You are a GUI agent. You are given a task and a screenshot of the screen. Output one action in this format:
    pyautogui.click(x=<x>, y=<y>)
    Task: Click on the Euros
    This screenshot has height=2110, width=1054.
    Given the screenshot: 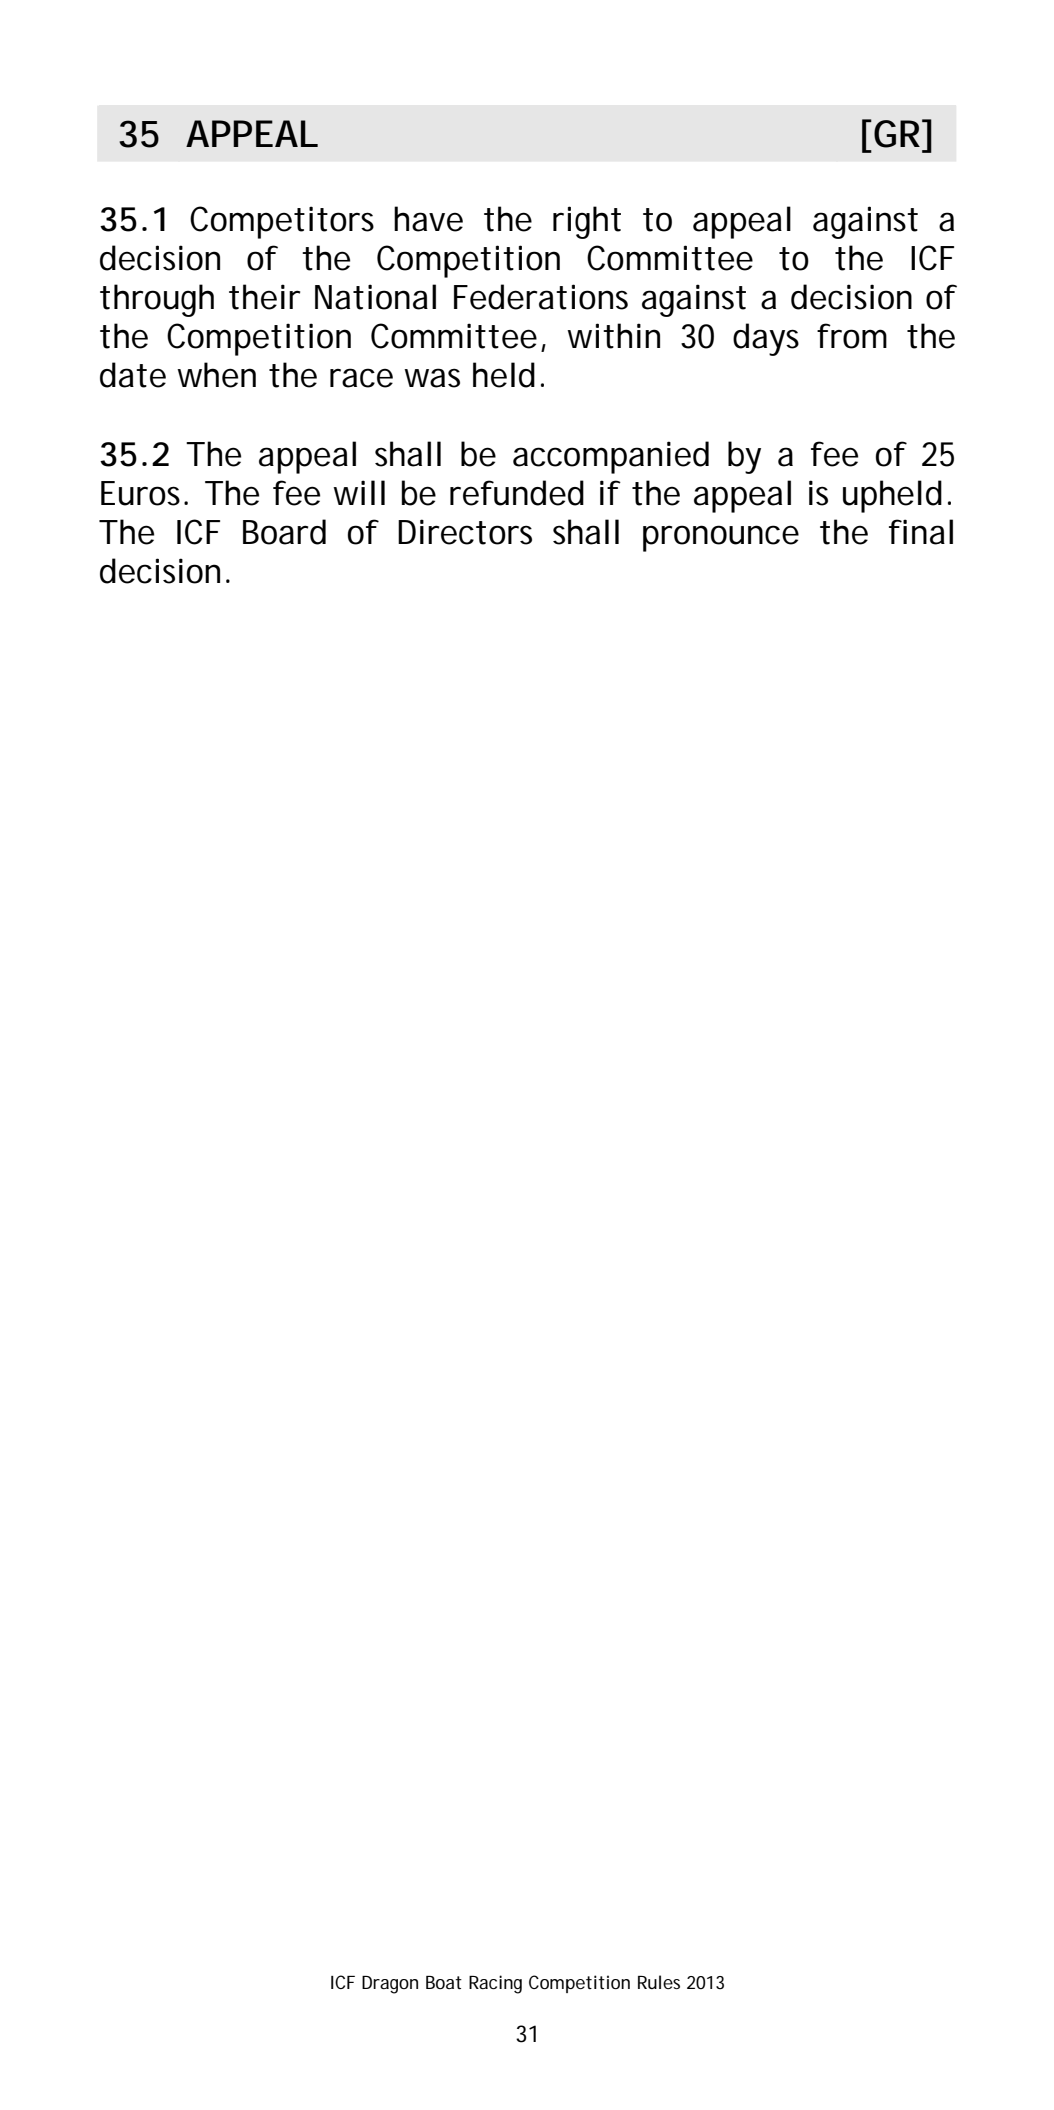 What is the action you would take?
    pyautogui.click(x=143, y=493)
